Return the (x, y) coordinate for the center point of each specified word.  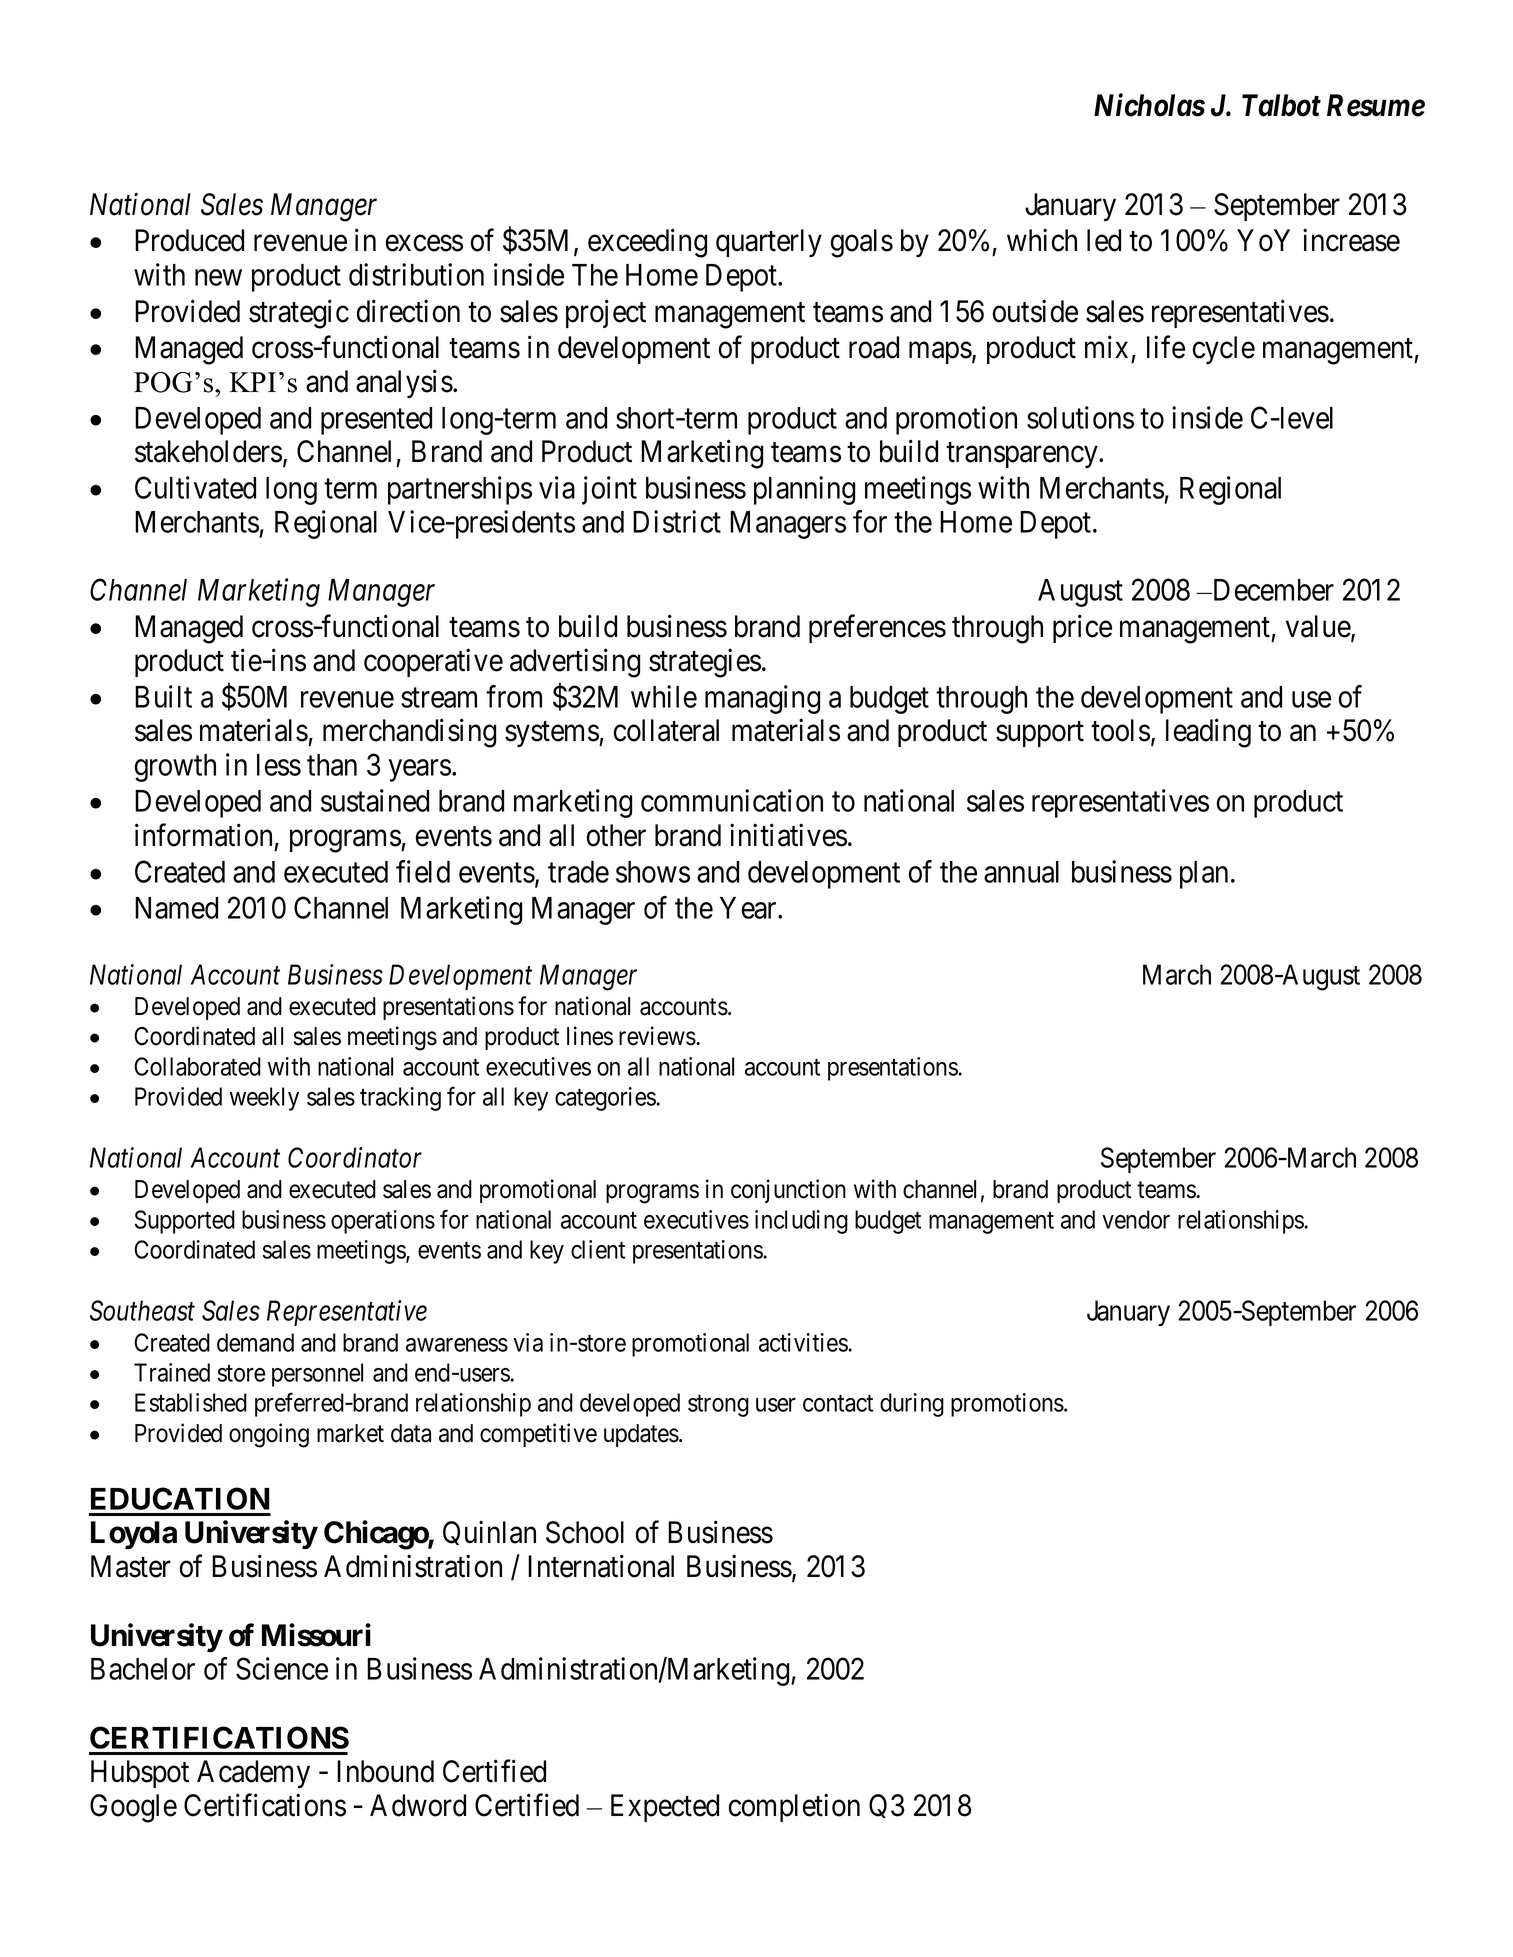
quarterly (769, 243)
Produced (189, 240)
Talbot (1281, 105)
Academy (253, 1774)
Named (176, 908)
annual (1021, 872)
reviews (657, 1036)
